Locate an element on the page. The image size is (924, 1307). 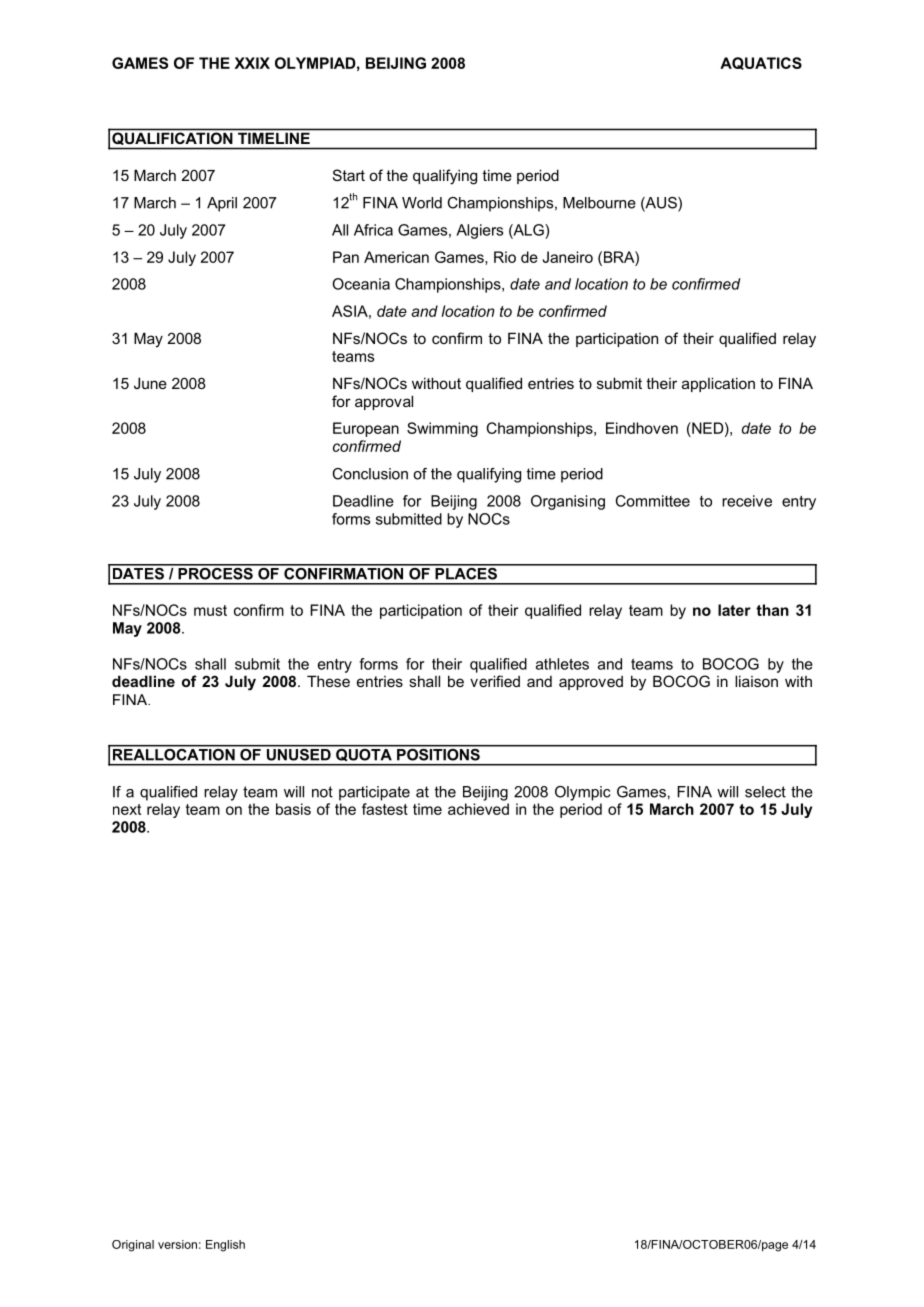
AQUATICS is located at coordinates (761, 63).
